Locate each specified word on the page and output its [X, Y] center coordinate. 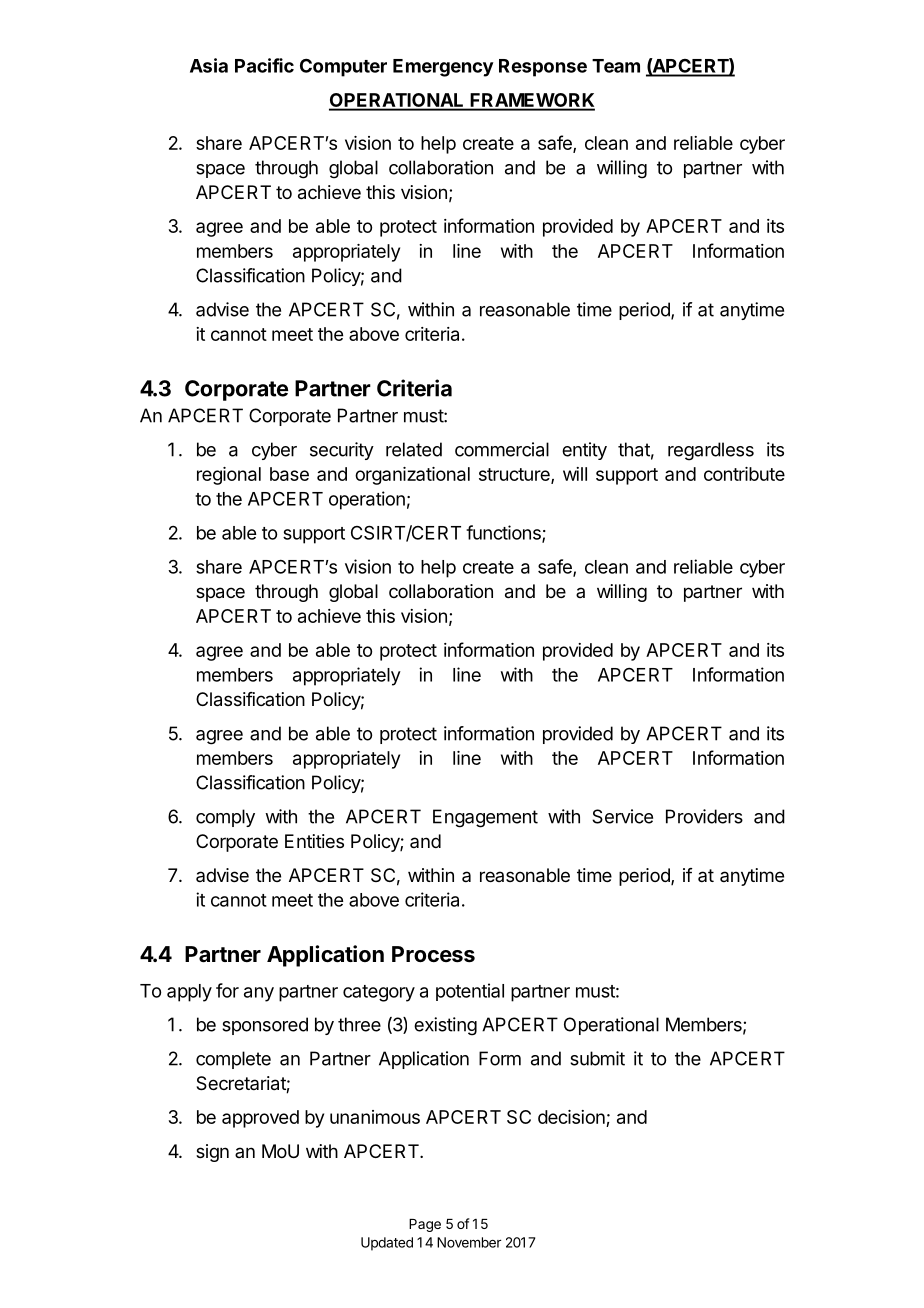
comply [225, 818]
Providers [704, 816]
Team [616, 66]
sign [212, 1153]
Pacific [264, 65]
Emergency [443, 68]
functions [504, 533]
